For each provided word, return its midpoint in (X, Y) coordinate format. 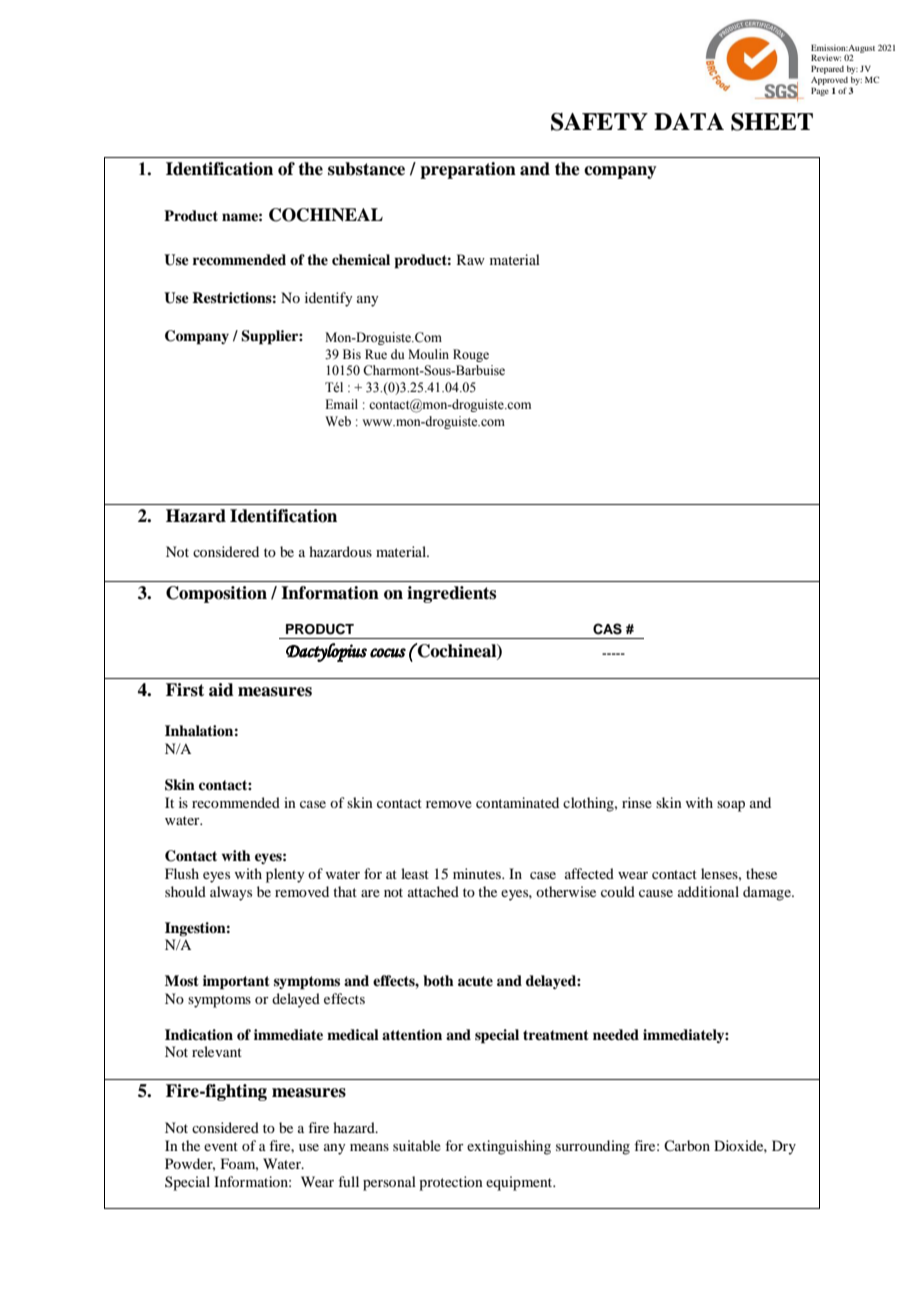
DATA (689, 121)
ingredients (451, 594)
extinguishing (509, 1147)
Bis (352, 354)
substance (366, 169)
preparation (468, 170)
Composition (216, 594)
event (221, 1146)
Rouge (471, 355)
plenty (285, 875)
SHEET (772, 122)
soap (731, 806)
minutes (478, 873)
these (761, 873)
